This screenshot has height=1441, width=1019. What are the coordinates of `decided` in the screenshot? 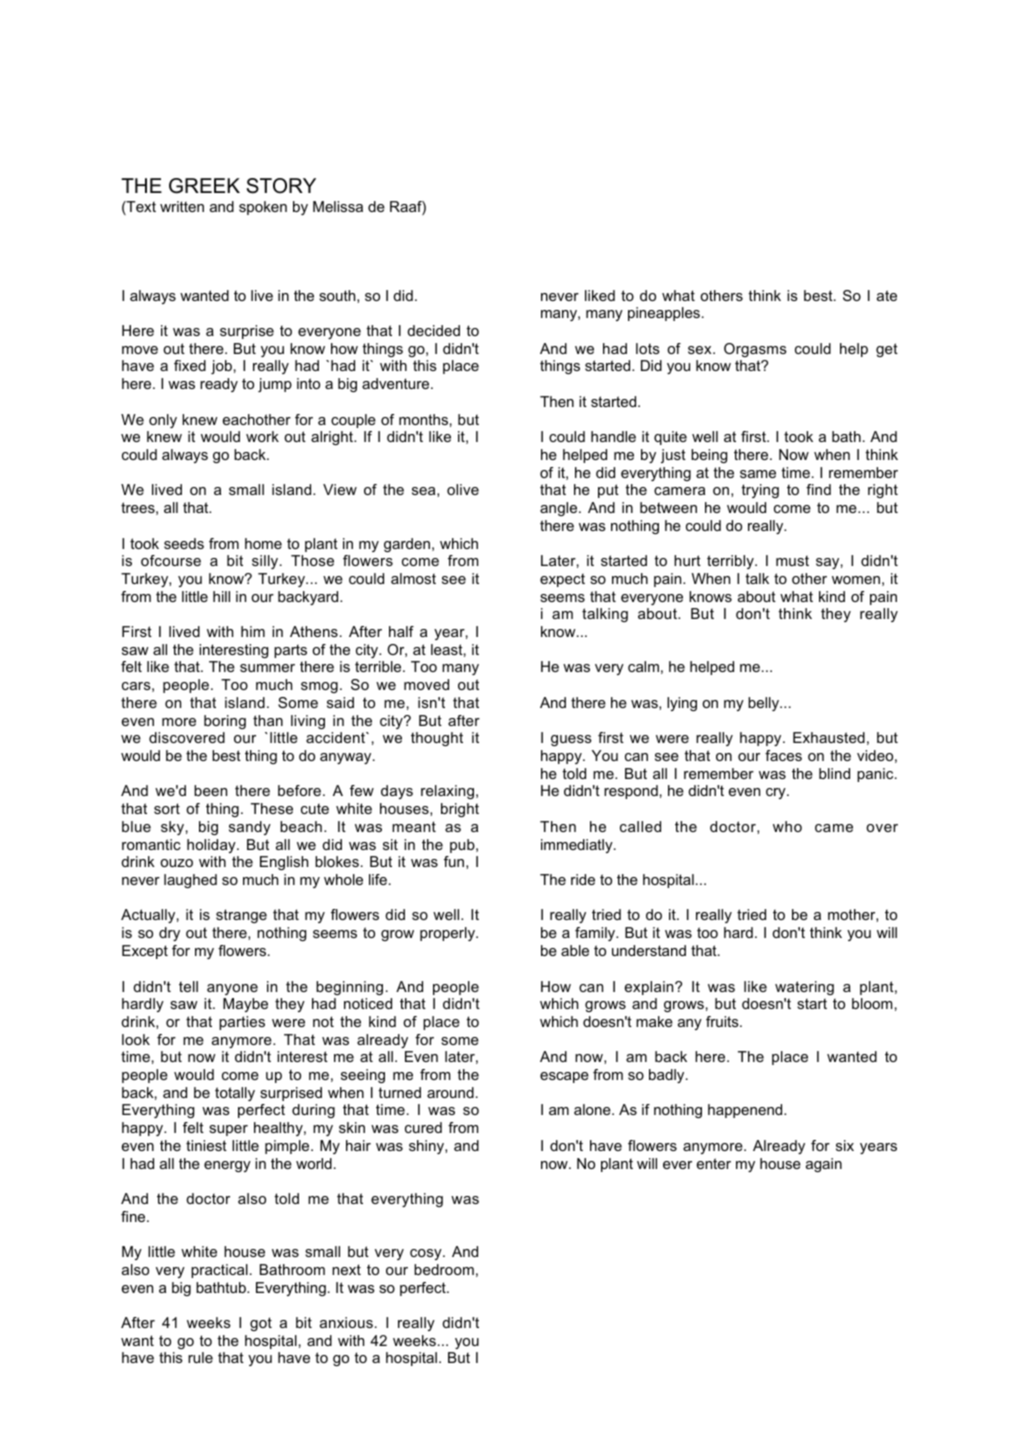 It's located at (433, 330).
